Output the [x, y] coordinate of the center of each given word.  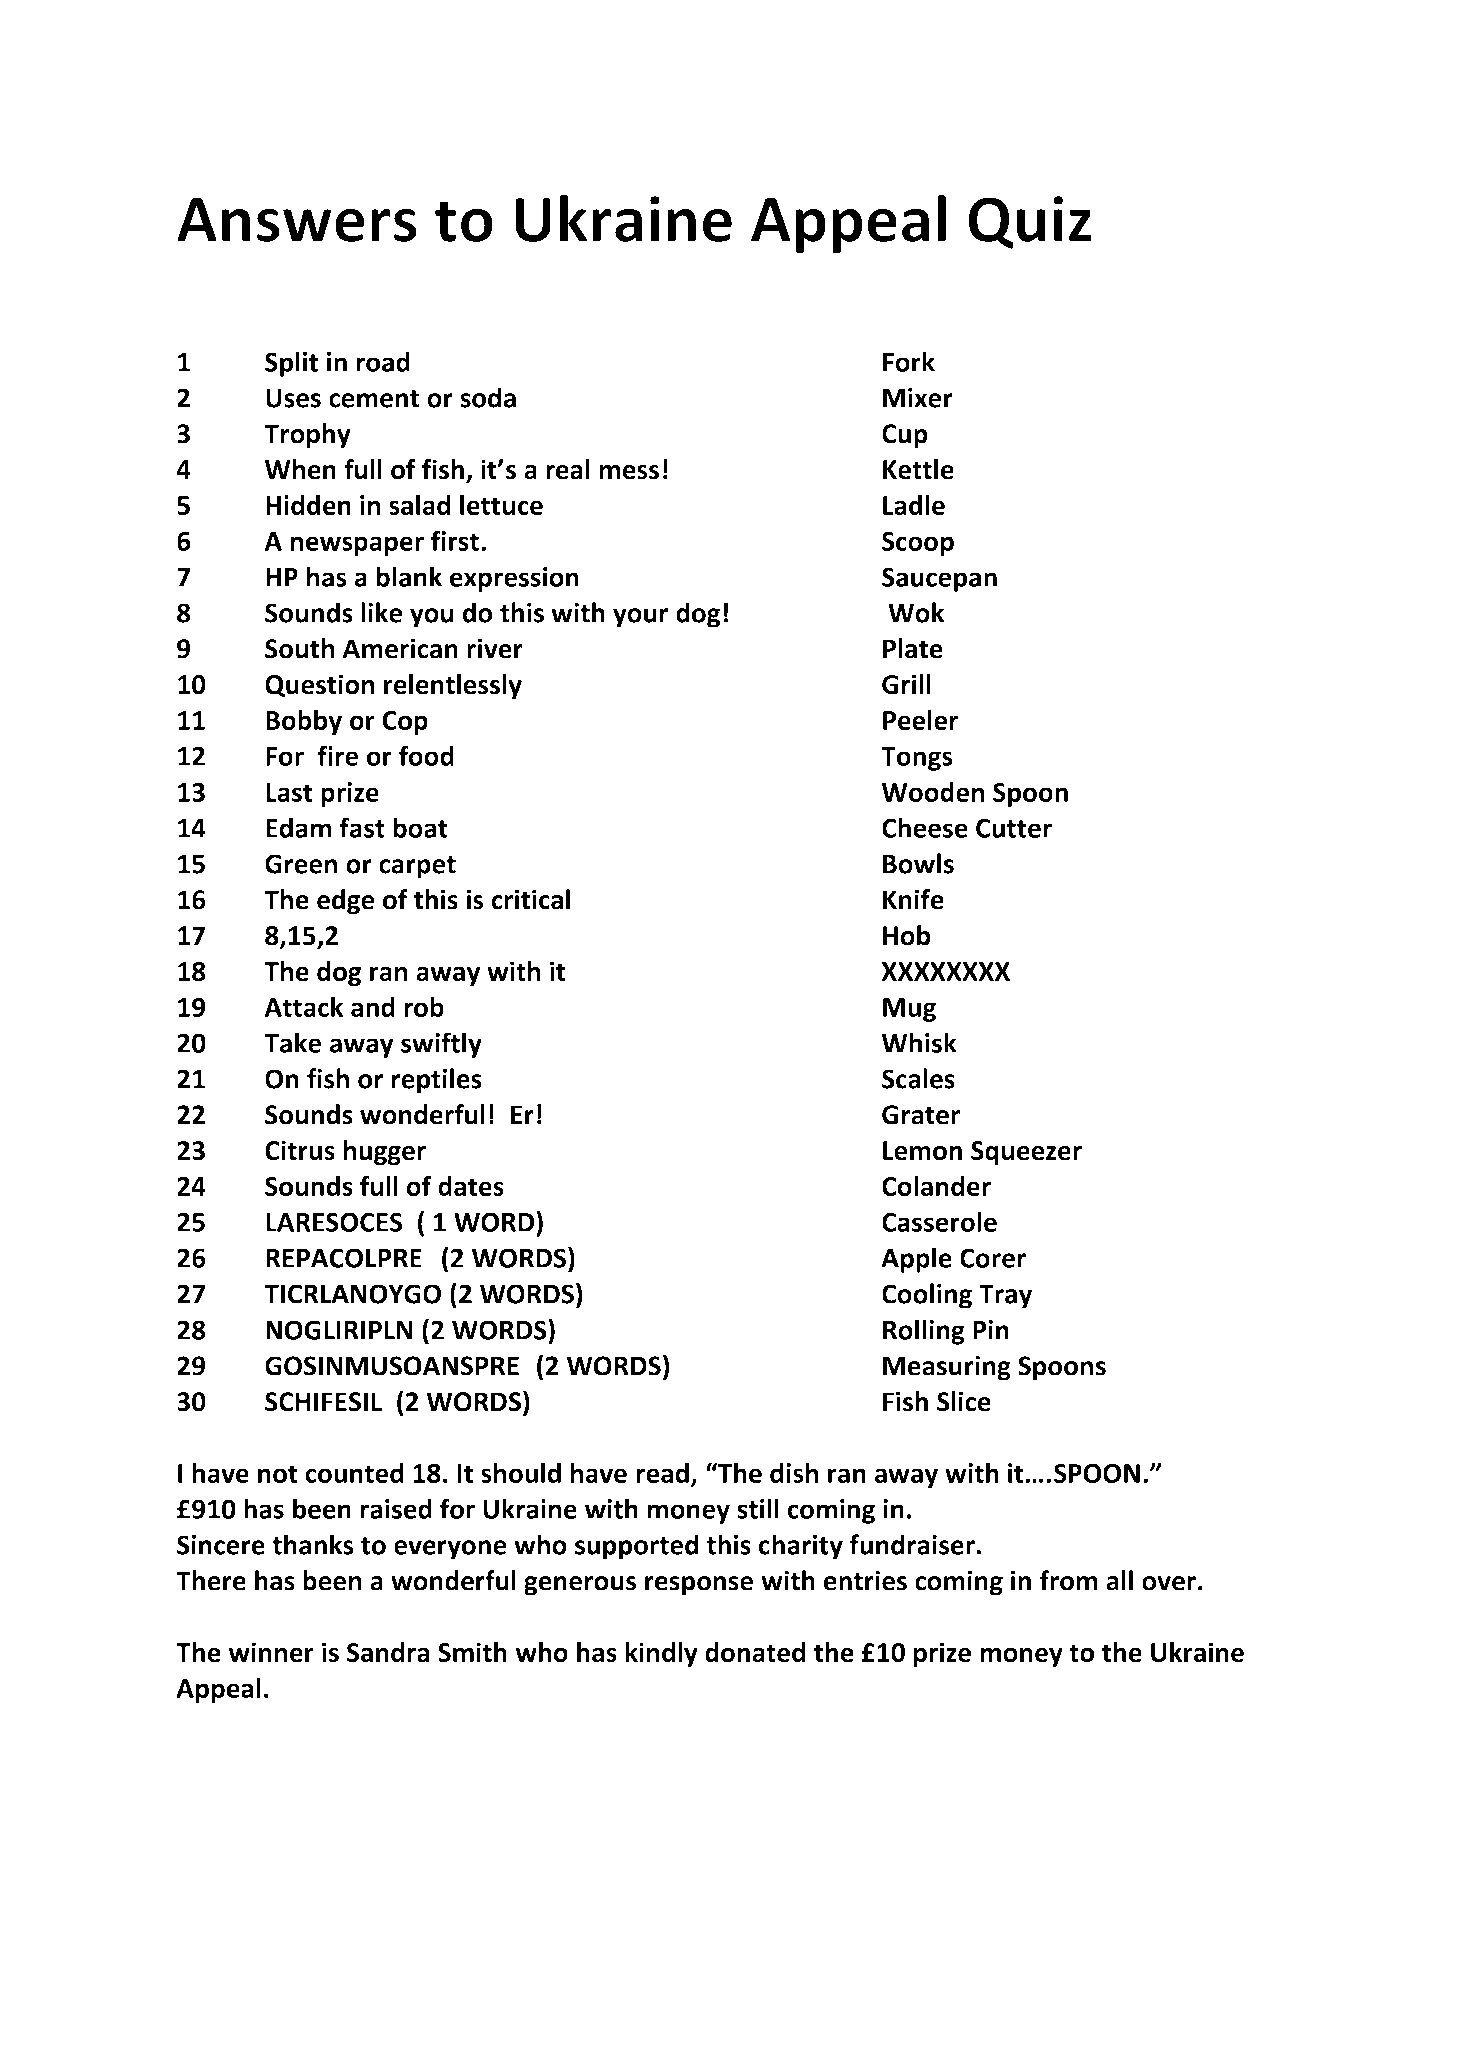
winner [271, 1652]
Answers [297, 220]
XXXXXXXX [946, 971]
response [699, 1586]
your [640, 618]
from [1069, 1580]
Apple [916, 1260]
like [381, 612]
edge [346, 902]
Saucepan [939, 579]
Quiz [1030, 222]
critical [530, 899]
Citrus [300, 1150]
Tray [1005, 1296]
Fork [909, 361]
